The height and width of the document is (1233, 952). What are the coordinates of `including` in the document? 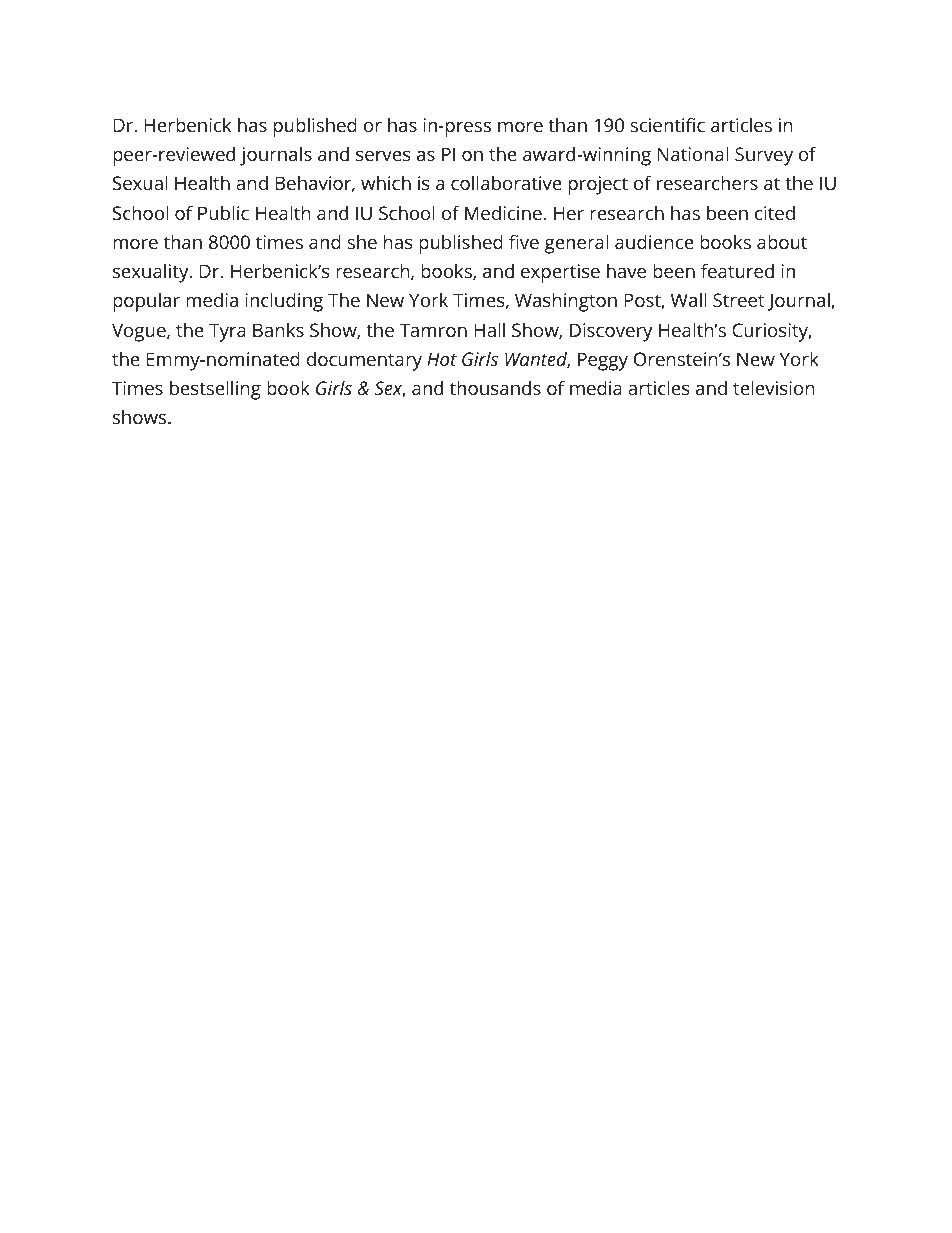 It's located at (284, 302).
